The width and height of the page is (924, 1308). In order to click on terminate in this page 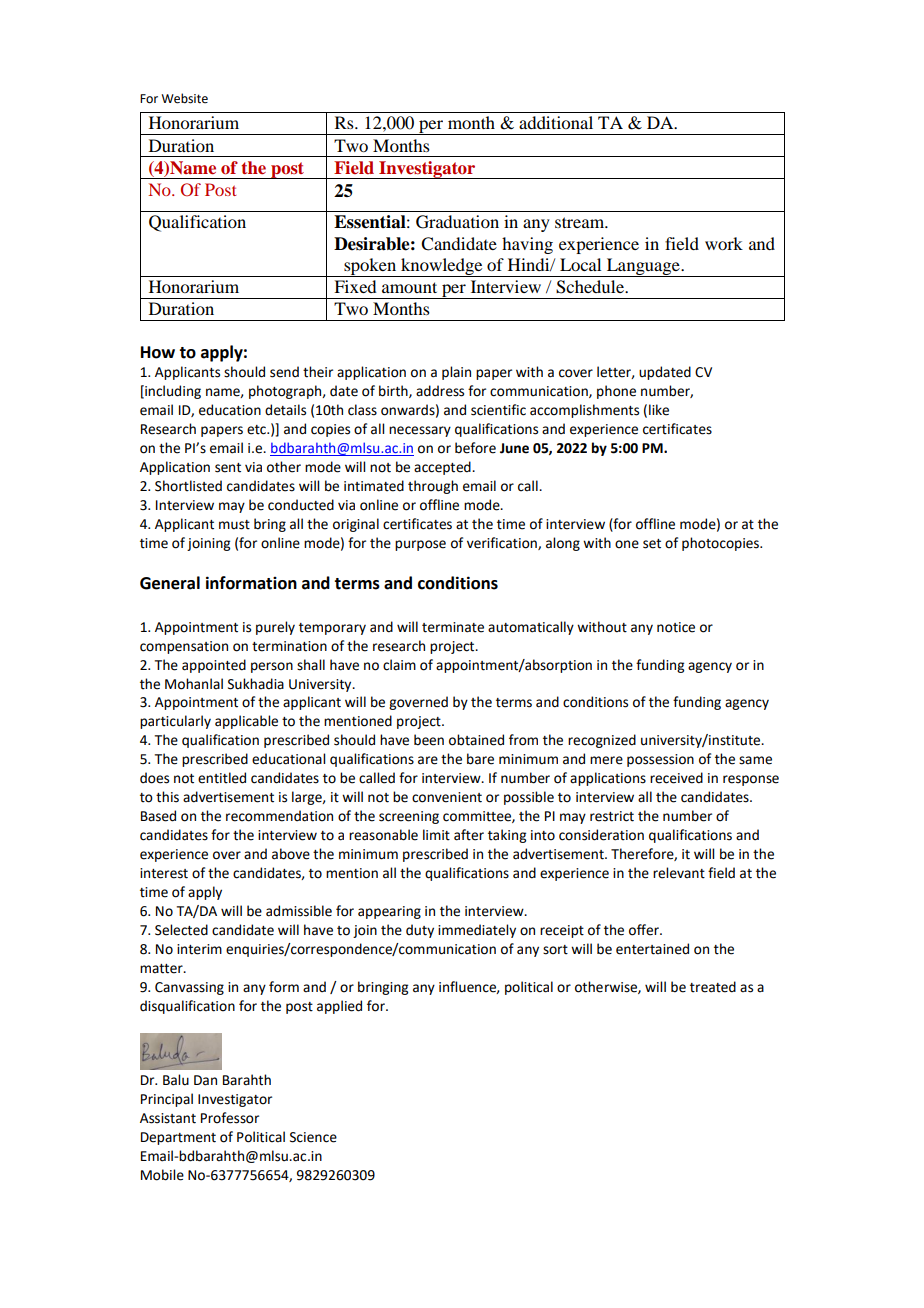, I will do `click(453, 627)`.
